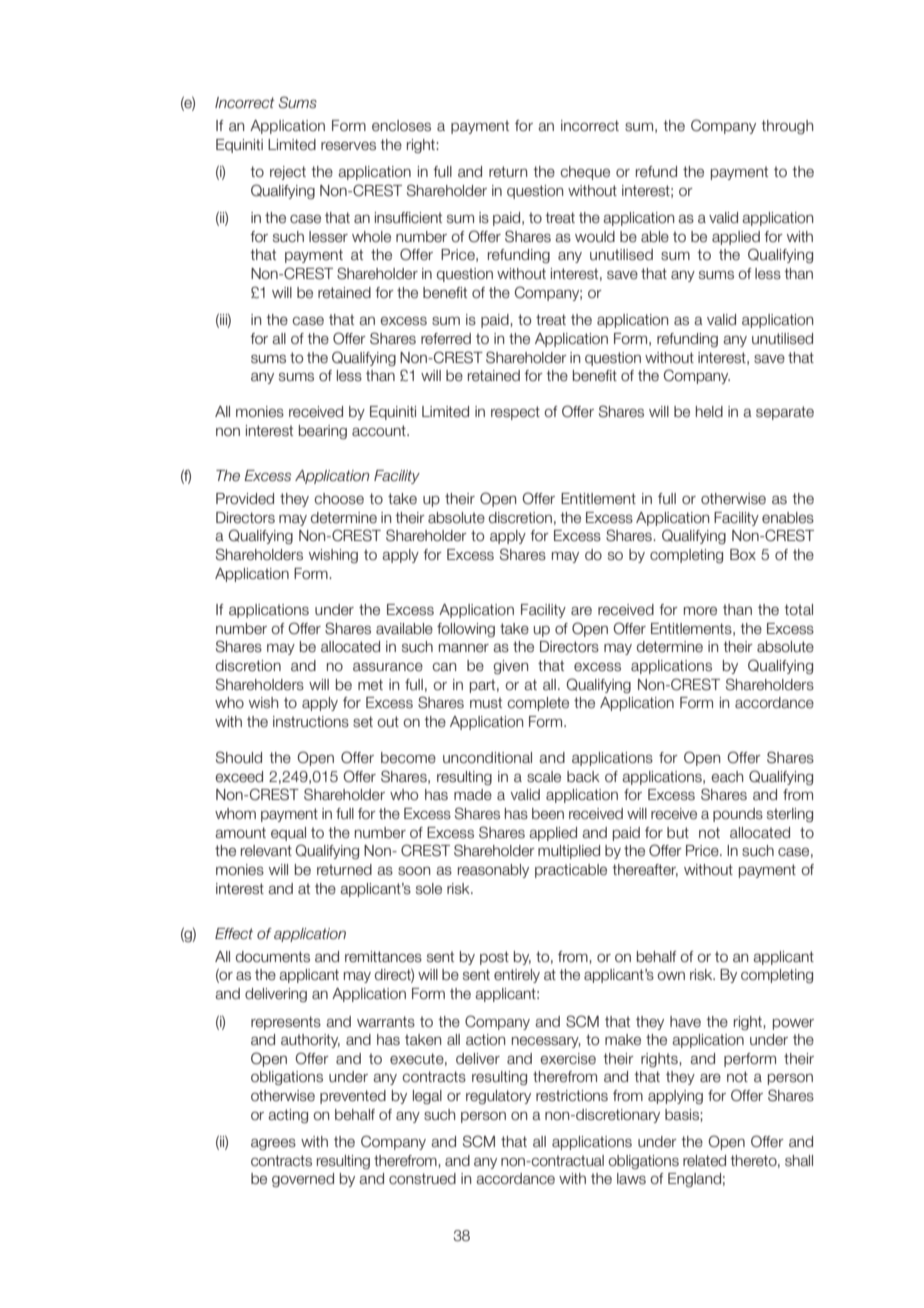  Describe the element at coordinates (498, 1097) in the image. I see `regulatory` at that location.
